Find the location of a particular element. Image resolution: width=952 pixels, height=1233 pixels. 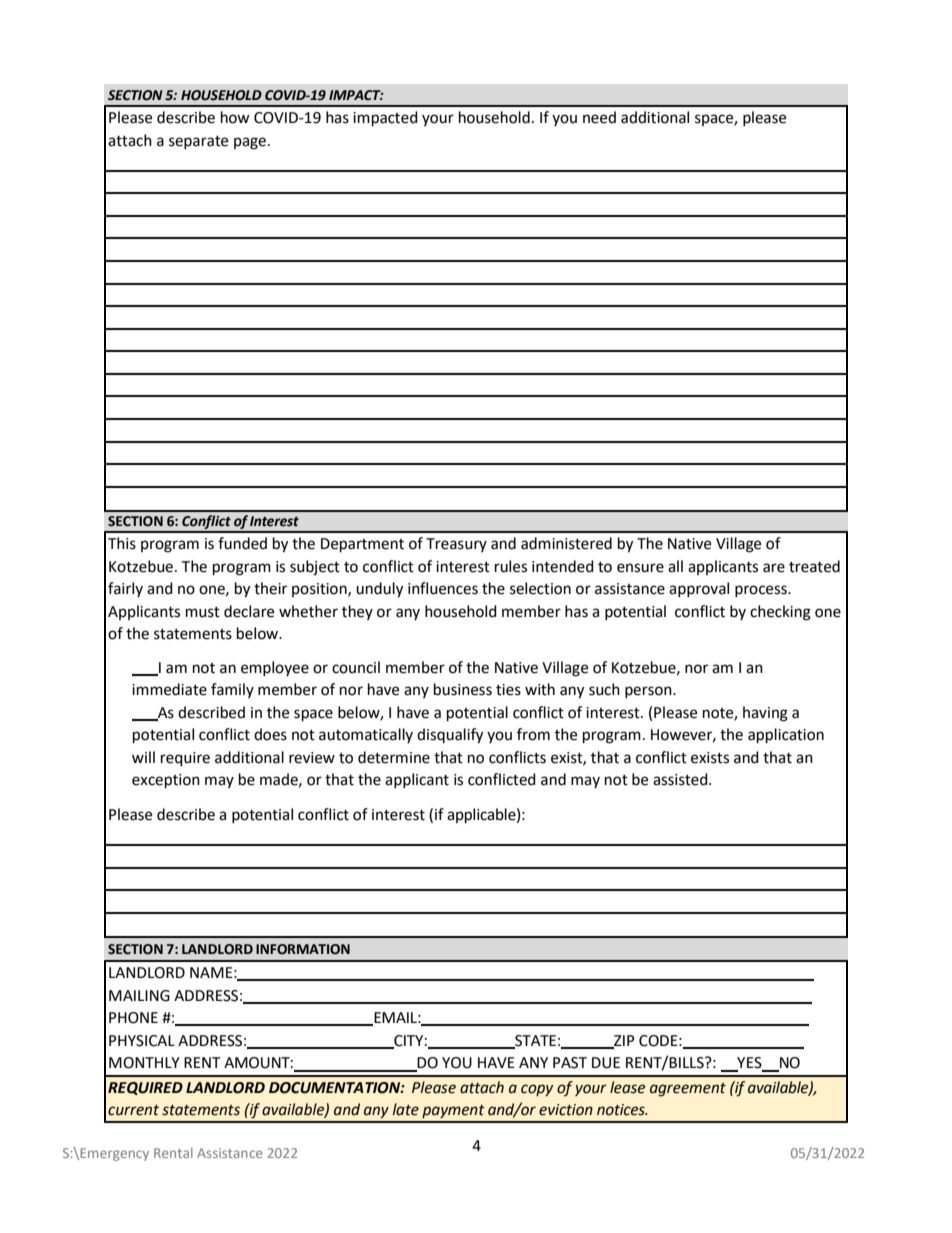

influences is located at coordinates (443, 588).
